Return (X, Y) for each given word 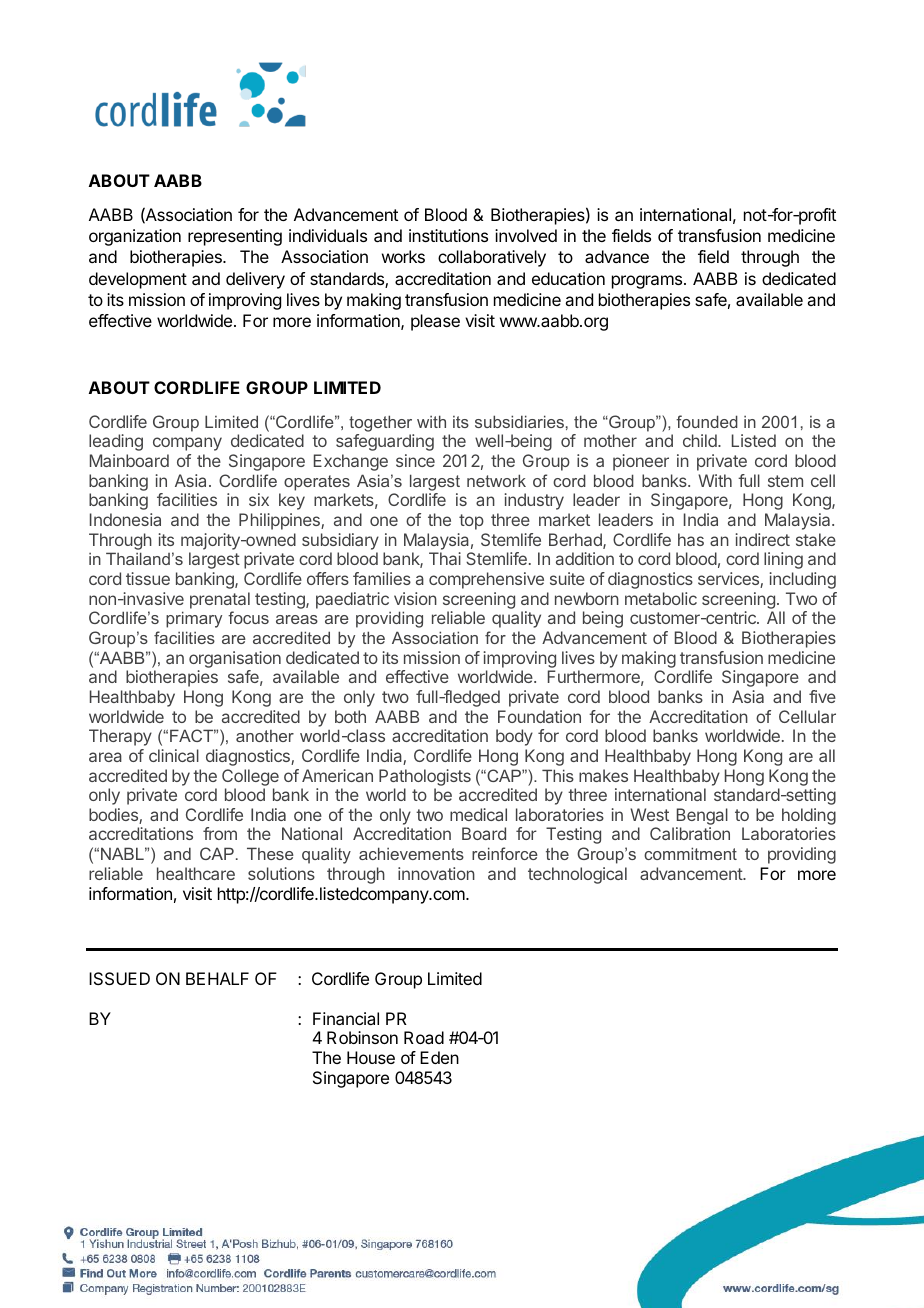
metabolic (661, 598)
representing (235, 237)
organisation (235, 659)
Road (424, 1037)
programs (648, 282)
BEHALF (217, 978)
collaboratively (492, 258)
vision (415, 598)
